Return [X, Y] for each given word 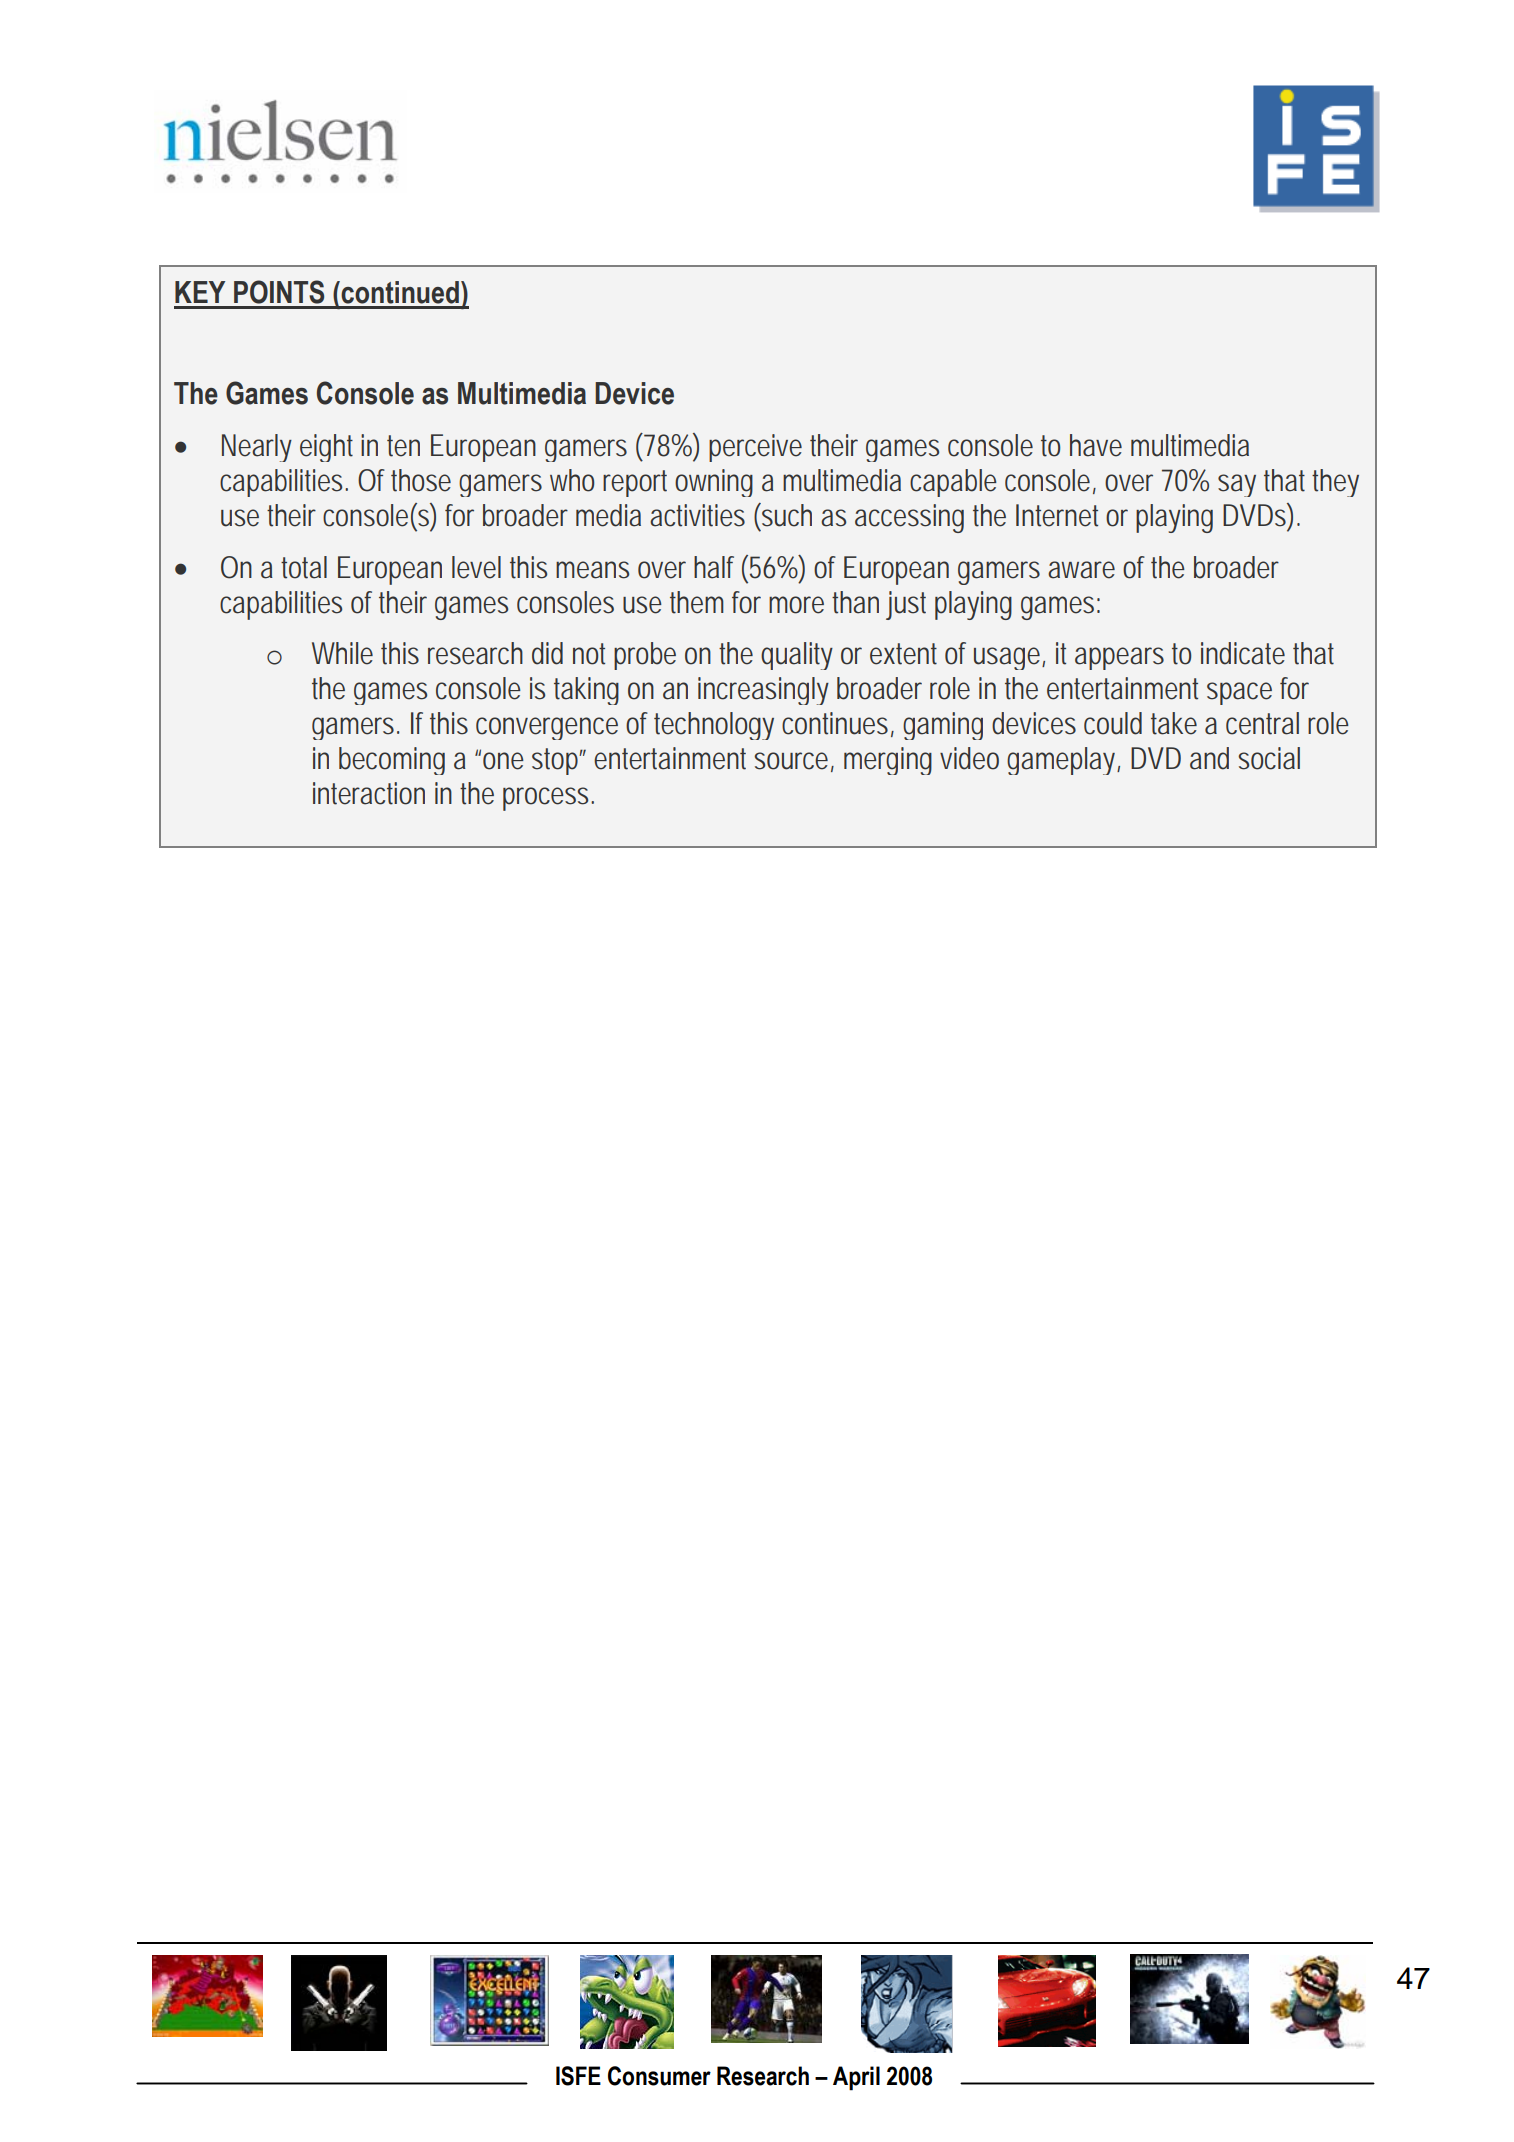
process [545, 799]
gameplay [1061, 761]
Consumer [659, 2076]
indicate [1243, 653]
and [1209, 758]
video [969, 758]
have [1096, 445]
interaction [369, 793]
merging [888, 761]
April [856, 2078]
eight [326, 448]
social [1269, 758]
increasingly [763, 691]
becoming [392, 761]
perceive [755, 448]
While [342, 653]
